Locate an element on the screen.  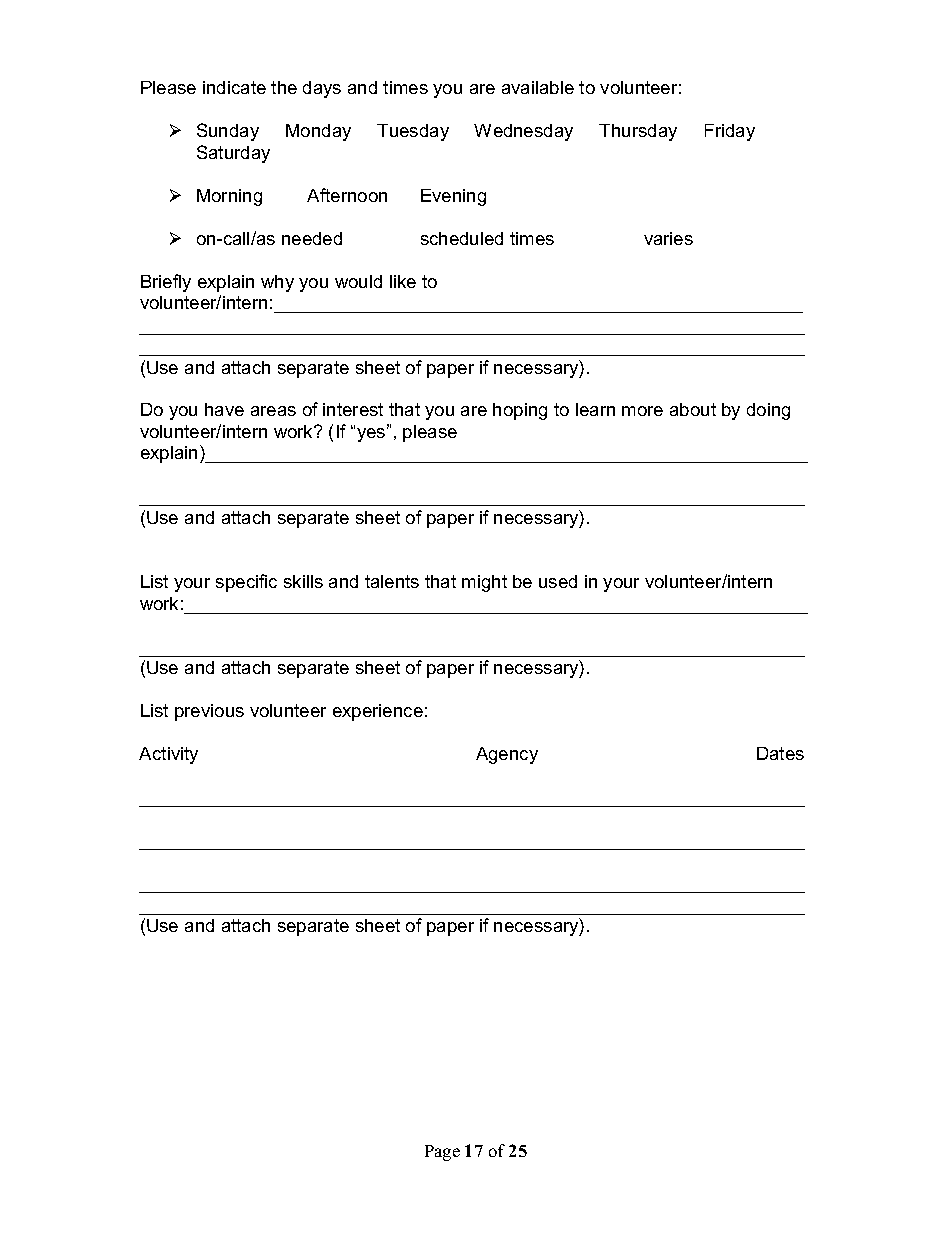
about is located at coordinates (693, 409).
